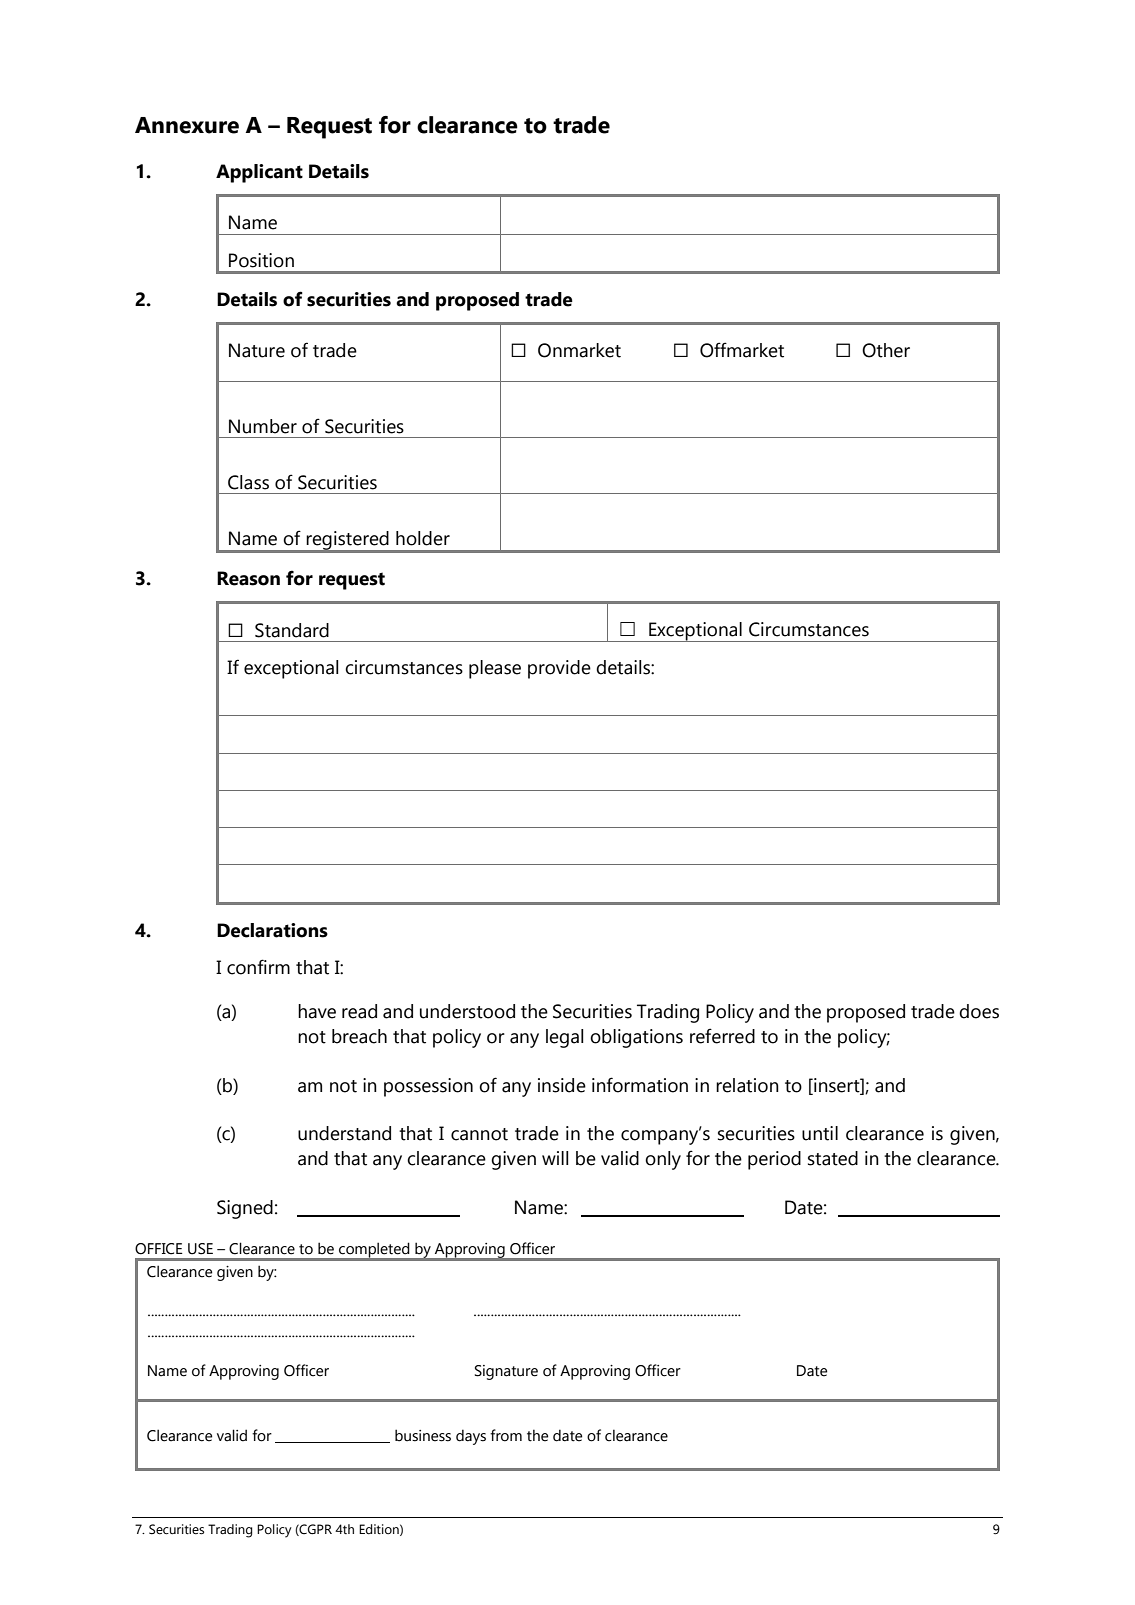 The width and height of the screenshot is (1135, 1605). What do you see at coordinates (259, 173) in the screenshot?
I see `Applicant` at bounding box center [259, 173].
